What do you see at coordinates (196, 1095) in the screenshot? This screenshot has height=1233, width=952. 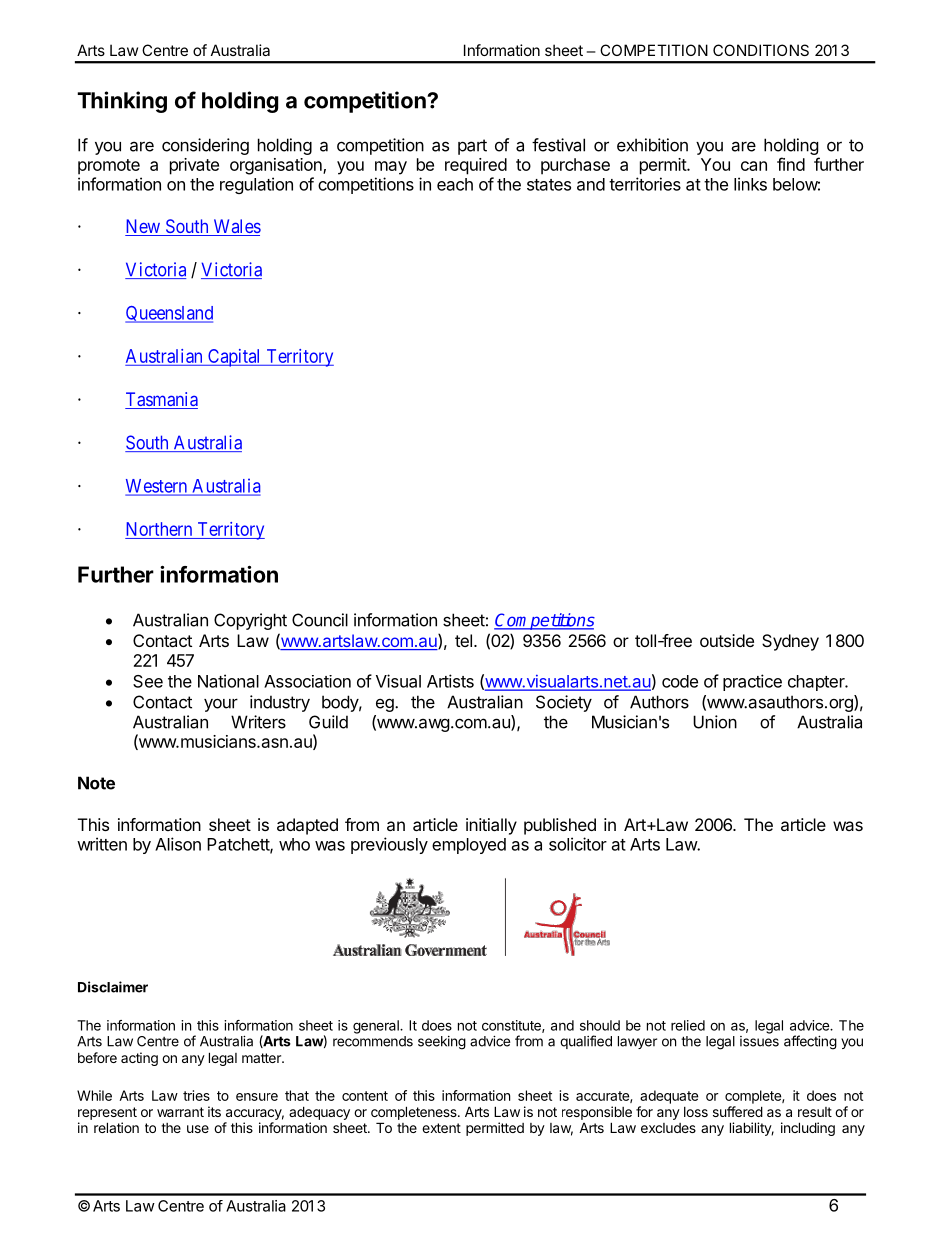 I see `tries` at bounding box center [196, 1095].
